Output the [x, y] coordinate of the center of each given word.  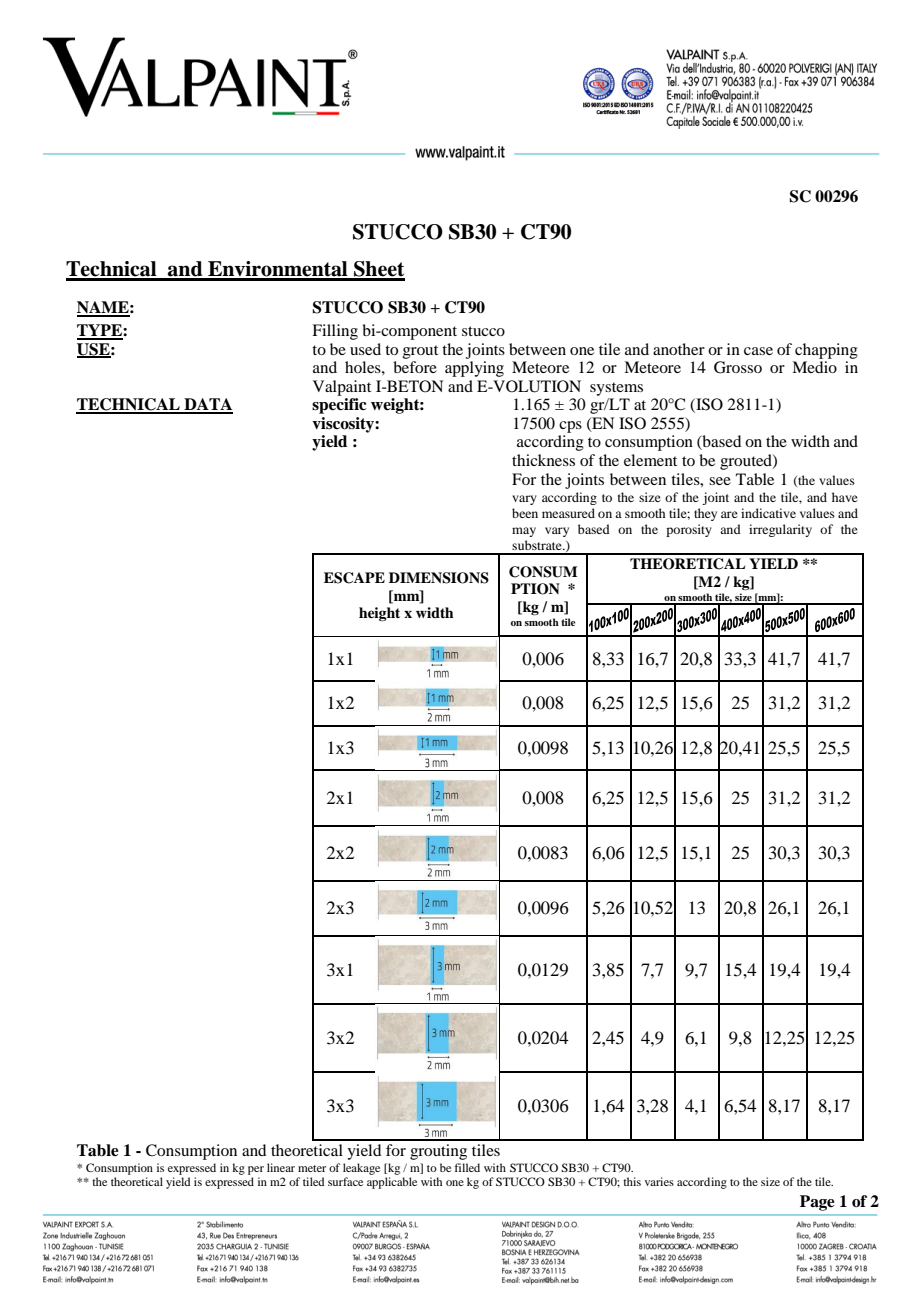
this [632, 1181]
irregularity [780, 530]
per [256, 1170]
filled [467, 1167]
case [758, 351]
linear [281, 1167]
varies [659, 1181]
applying [474, 369]
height [379, 614]
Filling [335, 332]
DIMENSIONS [439, 578]
